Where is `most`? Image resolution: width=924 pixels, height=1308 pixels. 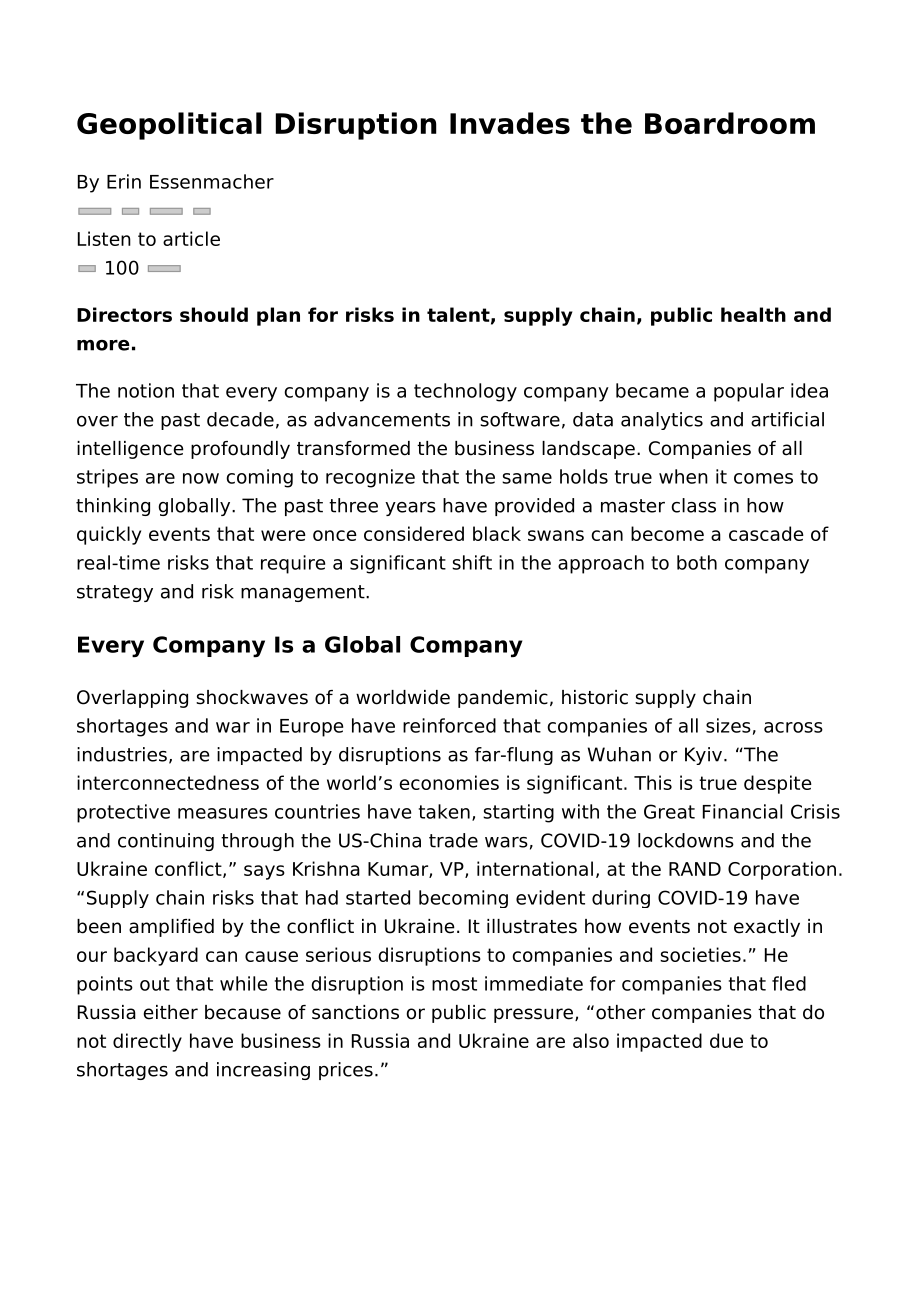 most is located at coordinates (454, 984).
